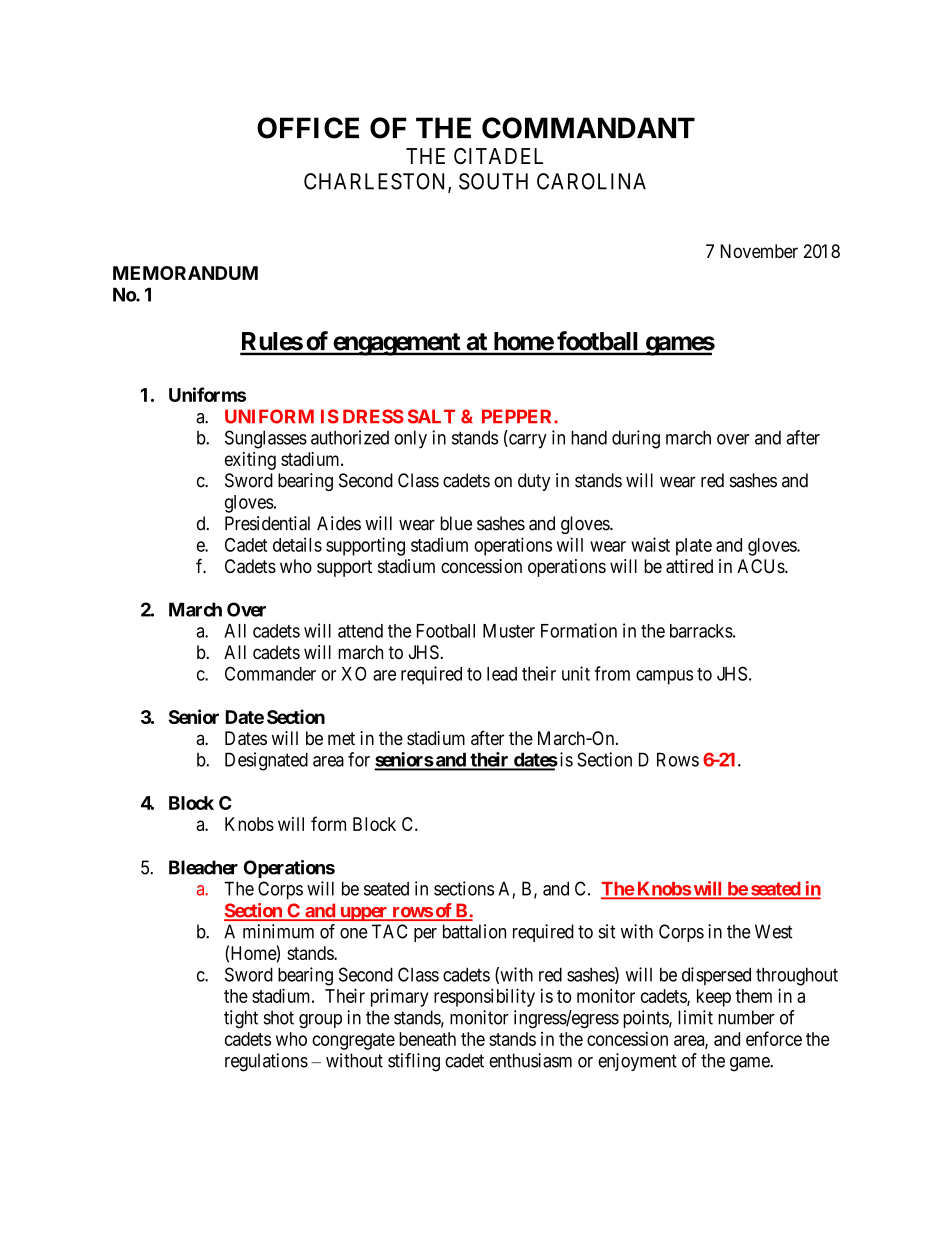 Image resolution: width=952 pixels, height=1233 pixels. Describe the element at coordinates (241, 1019) in the document. I see `tight` at that location.
